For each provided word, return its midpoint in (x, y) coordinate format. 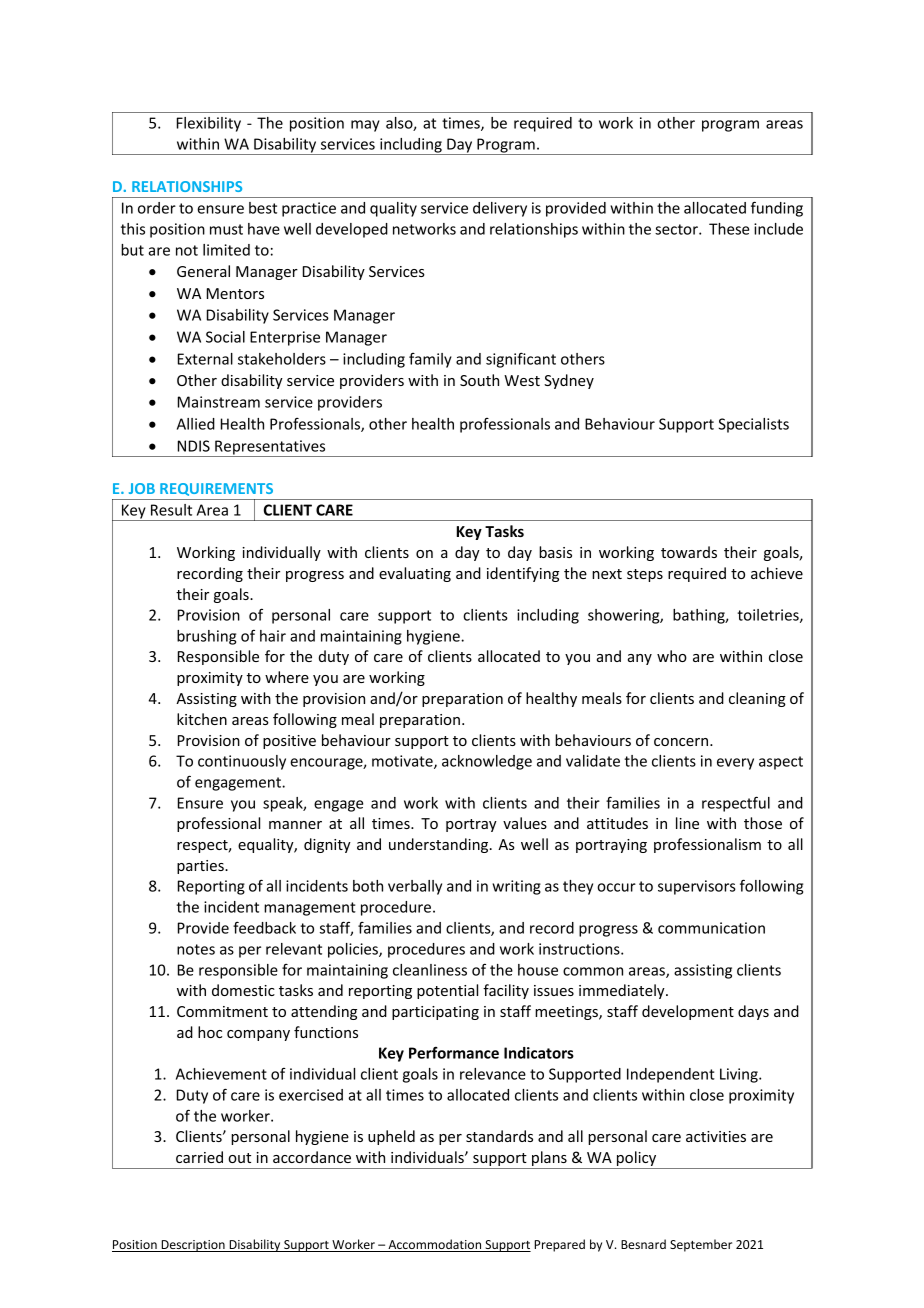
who (672, 656)
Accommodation (435, 1245)
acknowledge (487, 762)
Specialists (753, 425)
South (479, 380)
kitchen (202, 719)
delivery (500, 209)
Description (193, 1246)
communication (711, 928)
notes (196, 949)
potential (447, 991)
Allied (196, 424)
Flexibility (209, 124)
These (729, 229)
